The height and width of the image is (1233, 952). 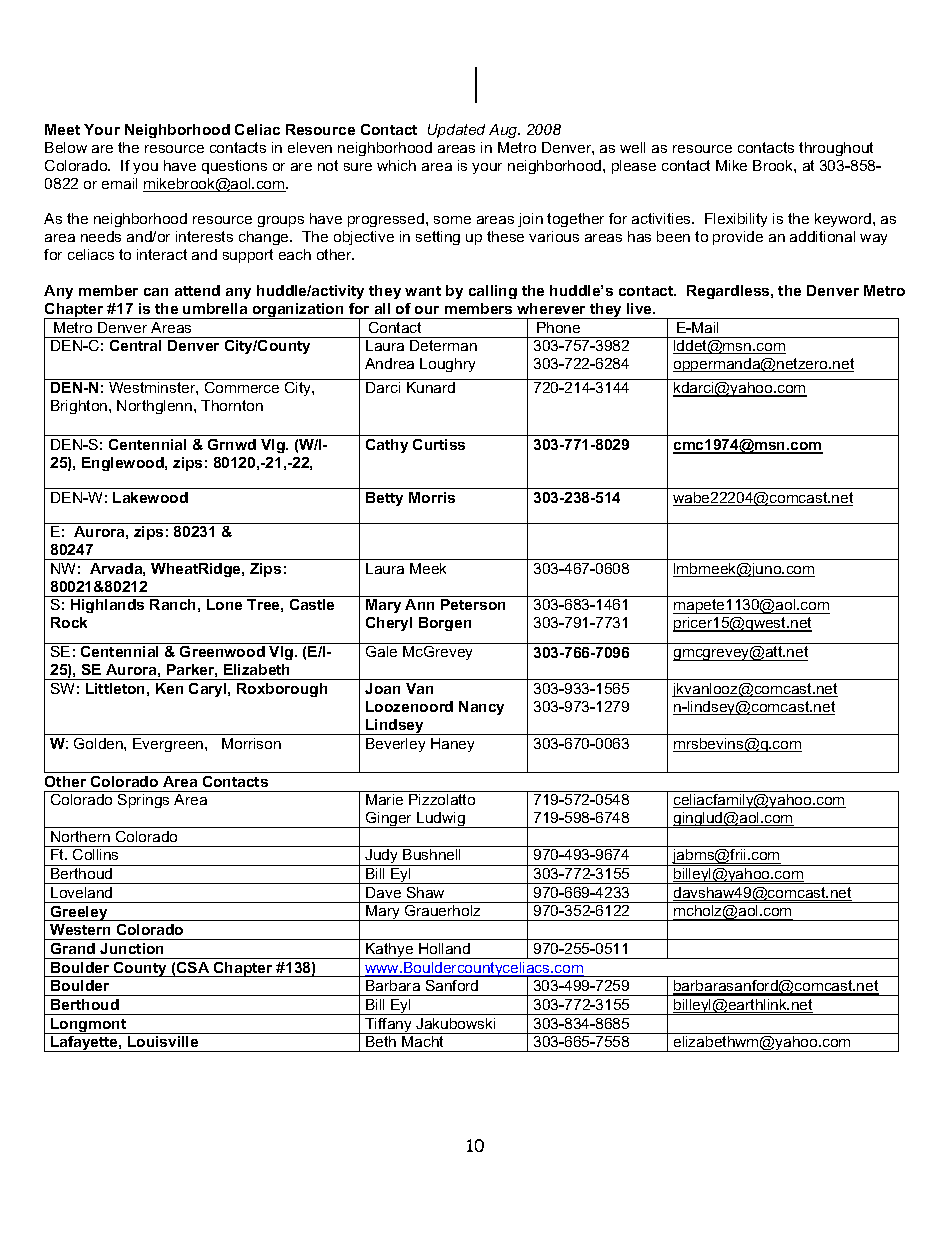 What do you see at coordinates (143, 801) in the image?
I see `Springs` at bounding box center [143, 801].
